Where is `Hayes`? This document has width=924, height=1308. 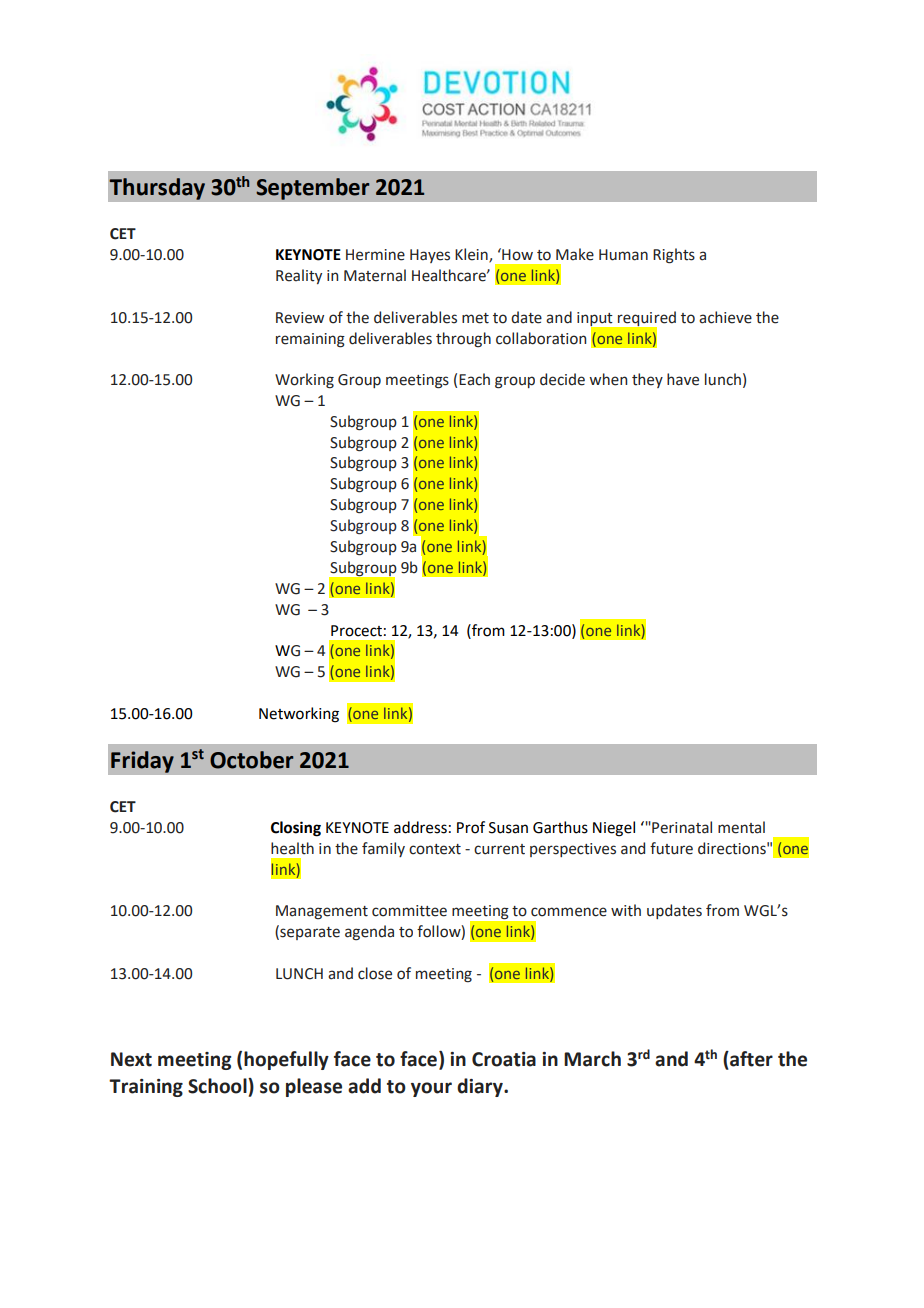 Hayes is located at coordinates (430, 256).
